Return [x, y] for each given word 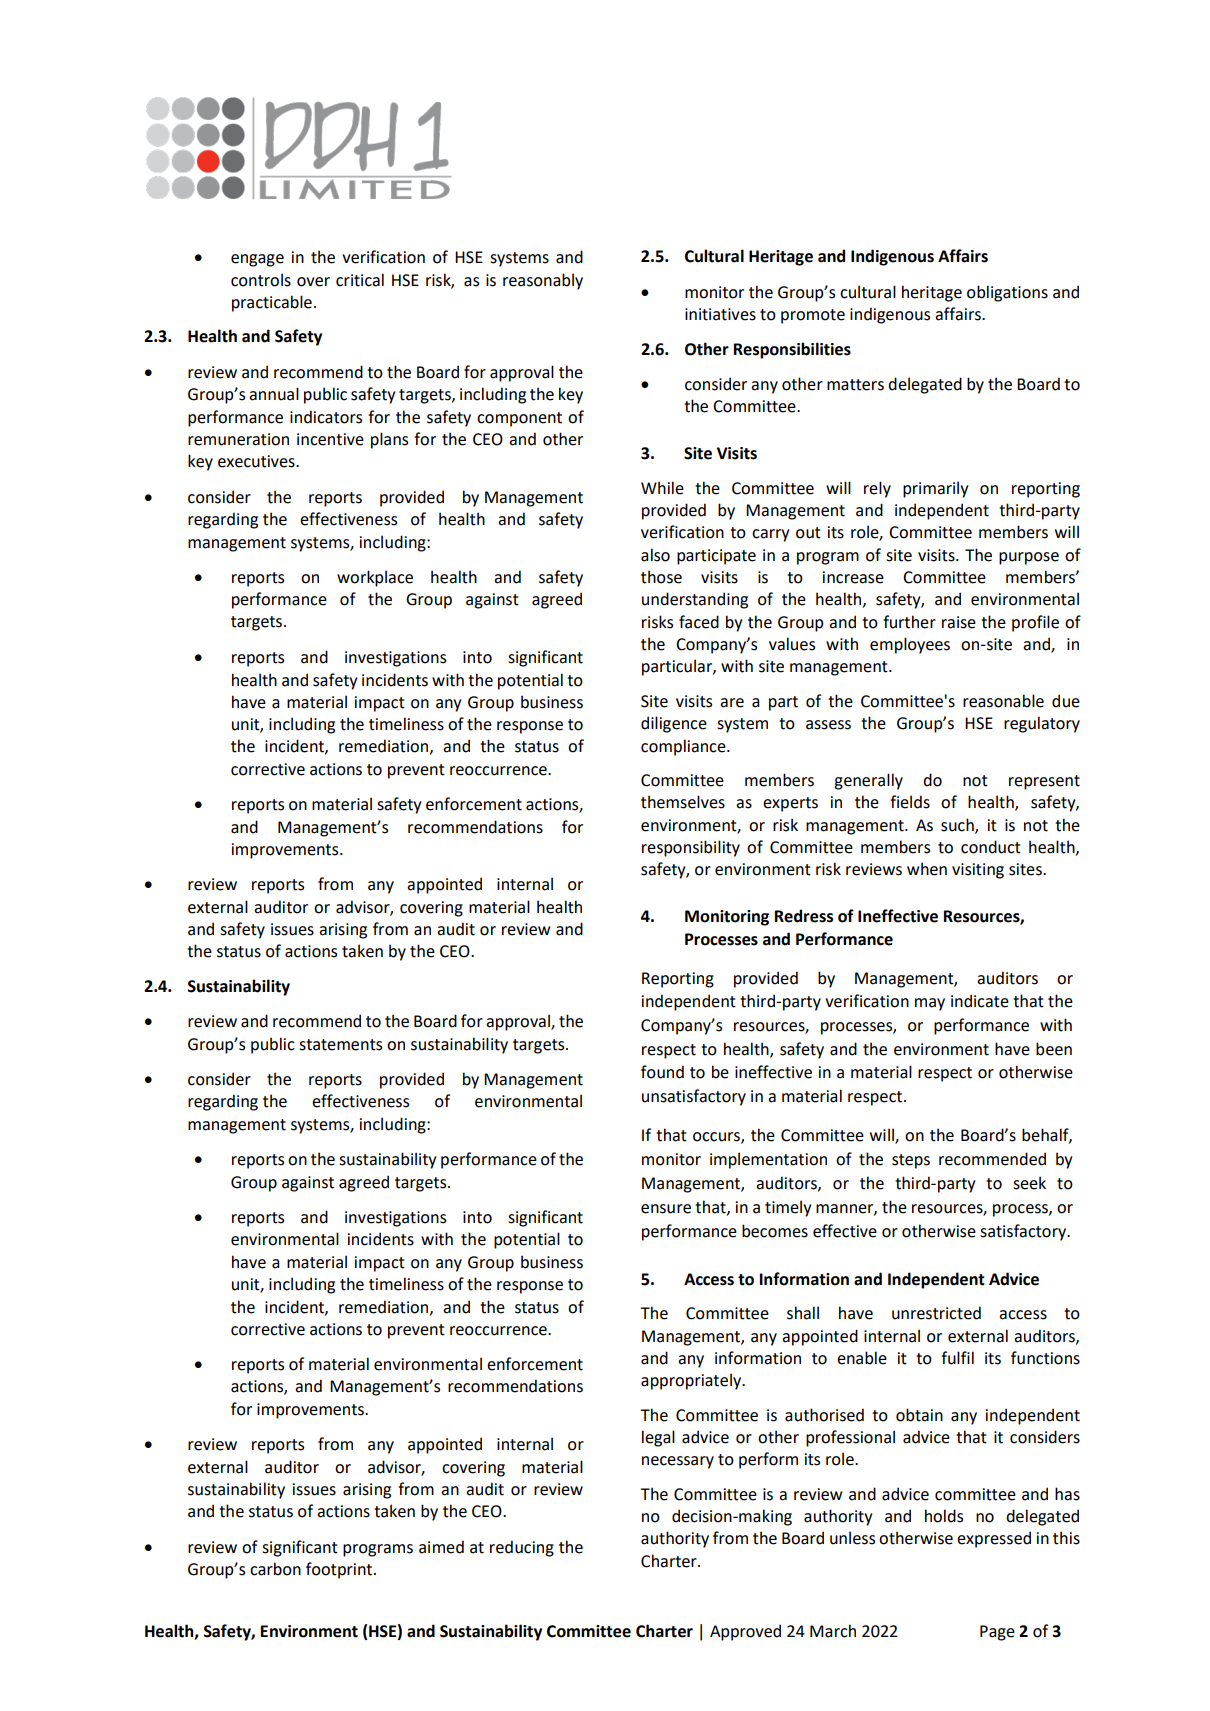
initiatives [720, 314]
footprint [340, 1570]
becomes [775, 1231]
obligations [1007, 293]
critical [360, 280]
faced [699, 622]
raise [959, 622]
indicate [980, 1001]
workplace [375, 578]
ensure [666, 1209]
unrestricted [936, 1313]
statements [340, 1045]
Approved [745, 1632]
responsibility [691, 848]
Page [997, 1633]
